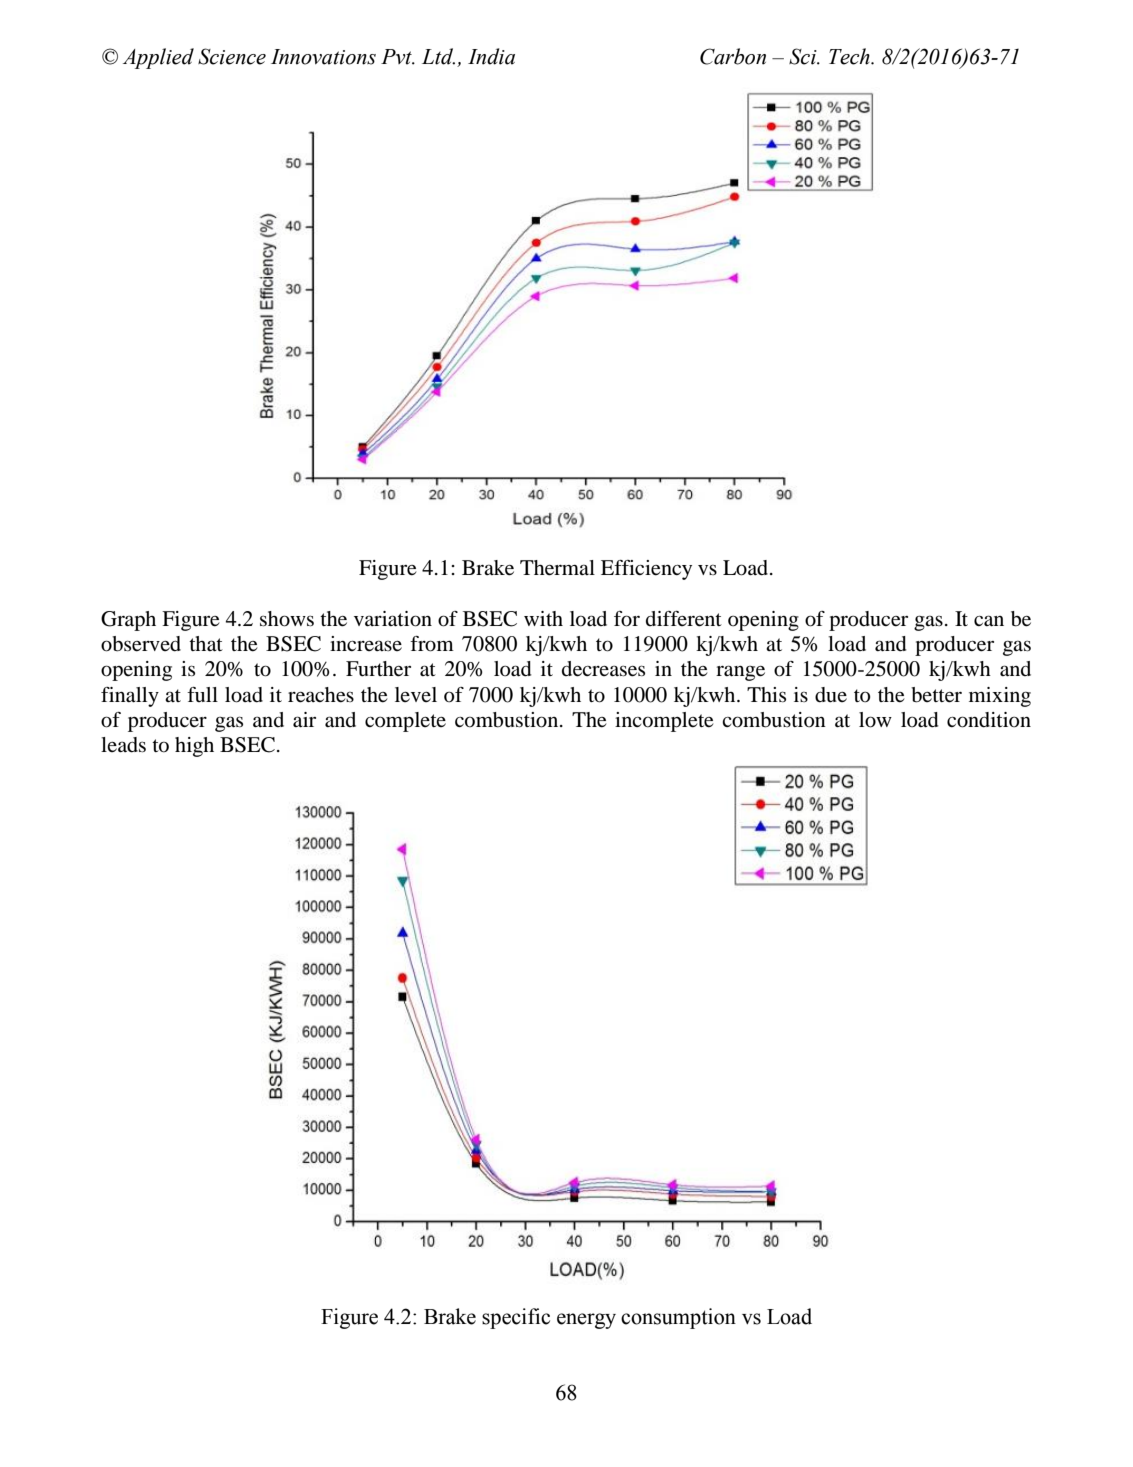 The width and height of the screenshot is (1133, 1467). Describe the element at coordinates (491, 56) in the screenshot. I see `India` at that location.
